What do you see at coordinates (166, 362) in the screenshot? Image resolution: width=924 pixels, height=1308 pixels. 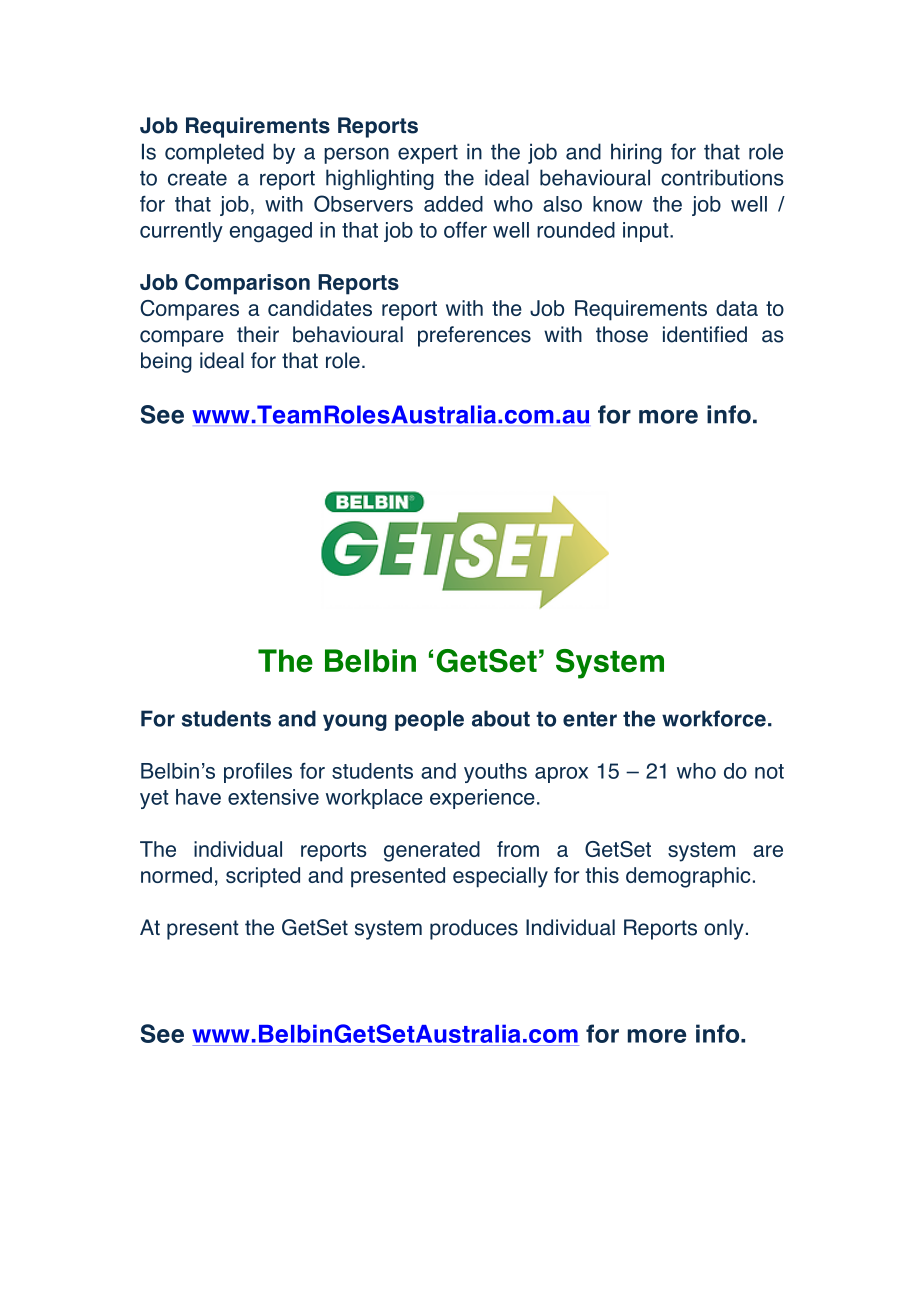 I see `being` at bounding box center [166, 362].
